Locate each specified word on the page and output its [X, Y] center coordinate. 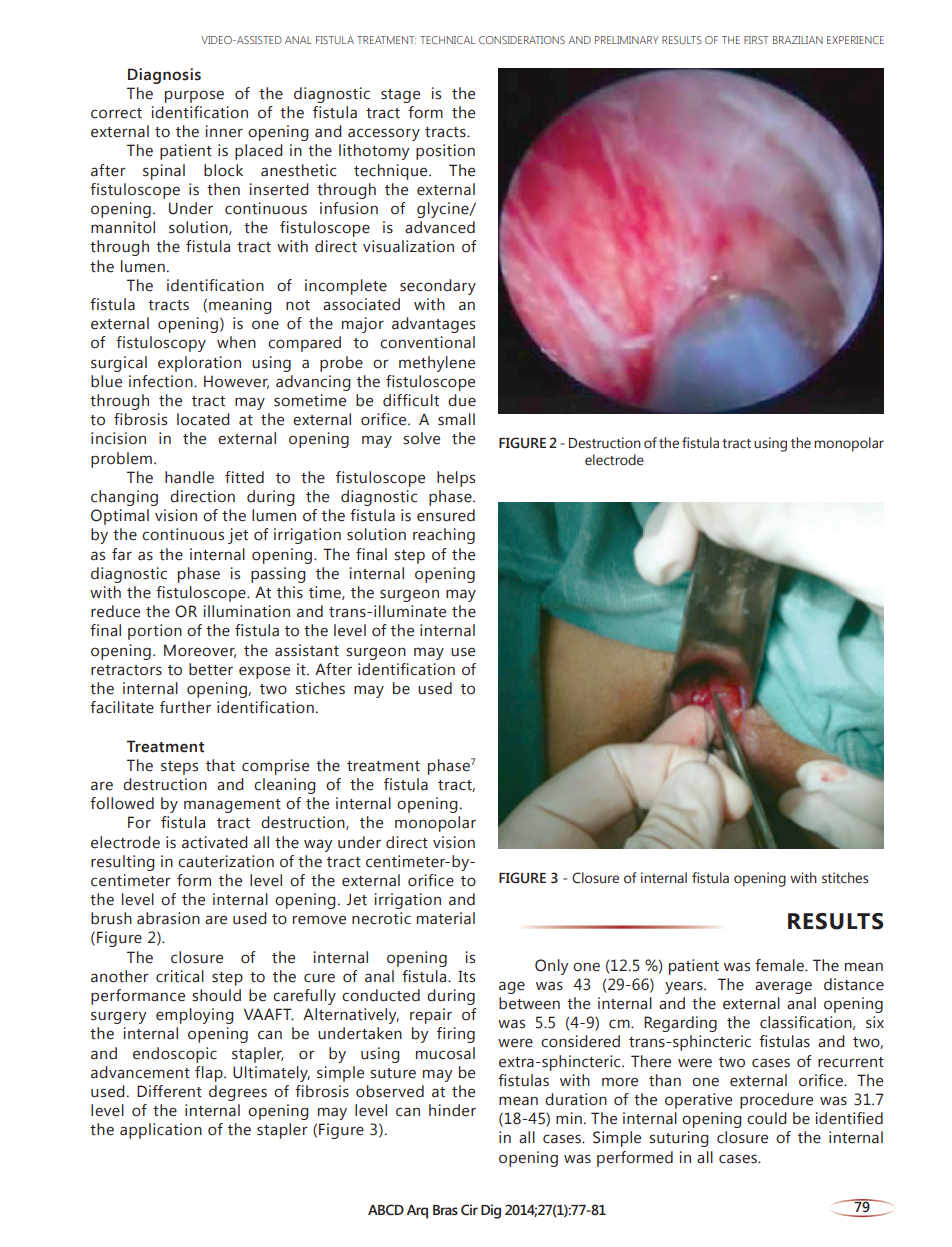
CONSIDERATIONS [522, 40]
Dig [491, 1211]
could [767, 1118]
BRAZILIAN [798, 40]
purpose [194, 96]
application [161, 1131]
